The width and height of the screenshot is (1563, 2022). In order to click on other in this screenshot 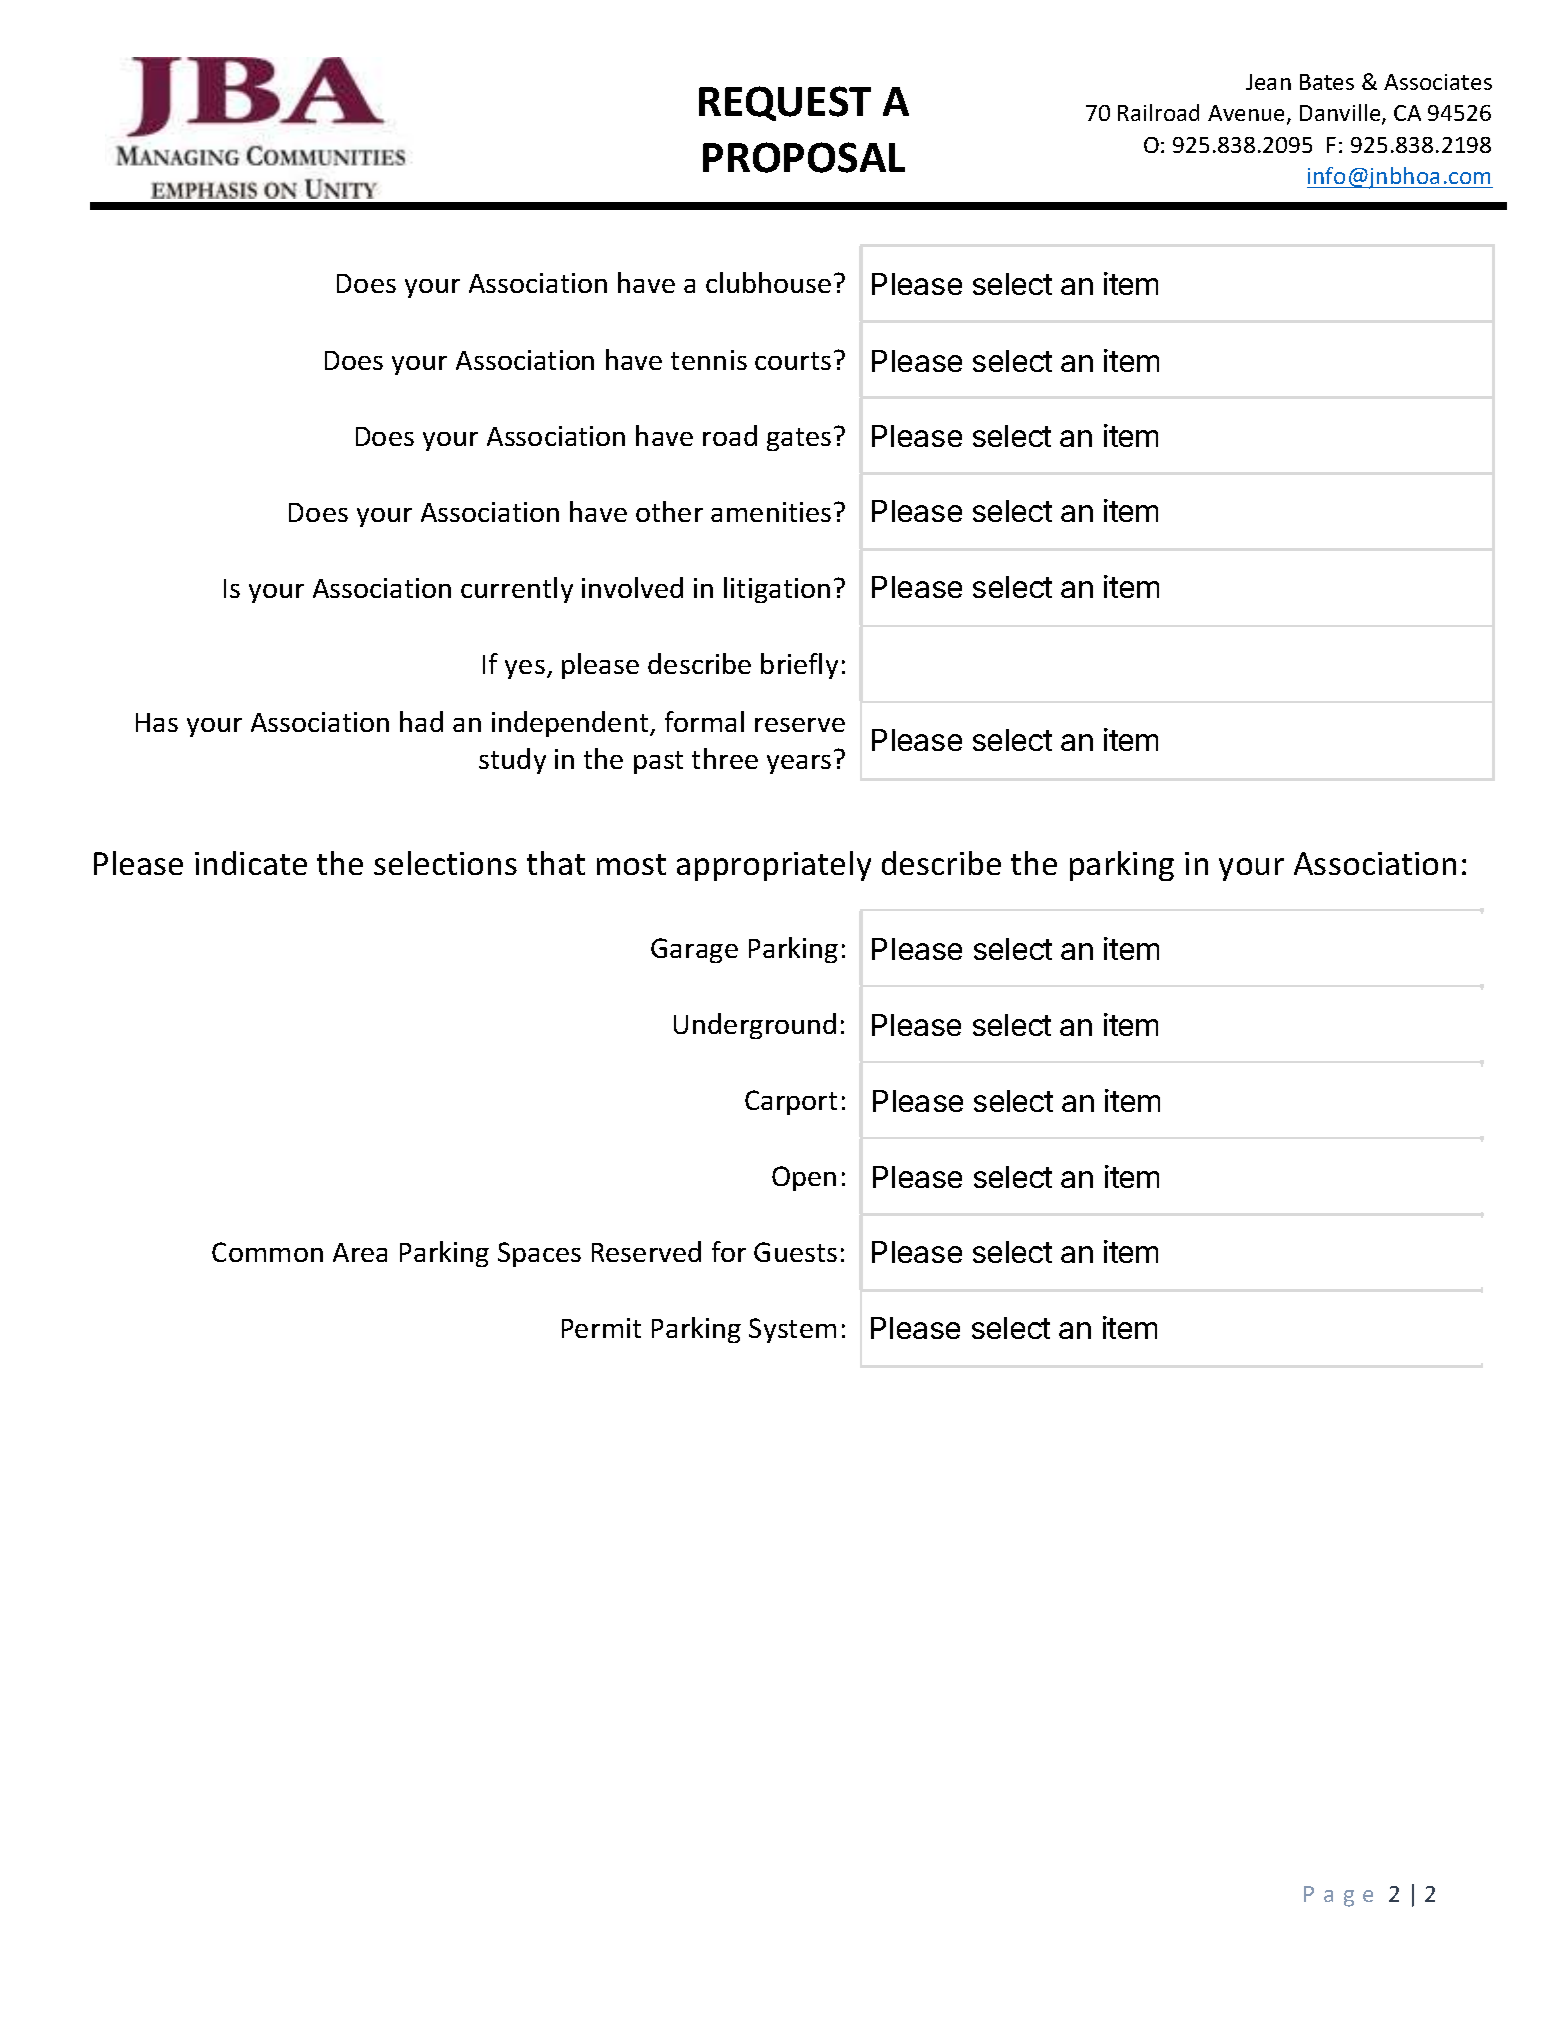, I will do `click(669, 511)`.
